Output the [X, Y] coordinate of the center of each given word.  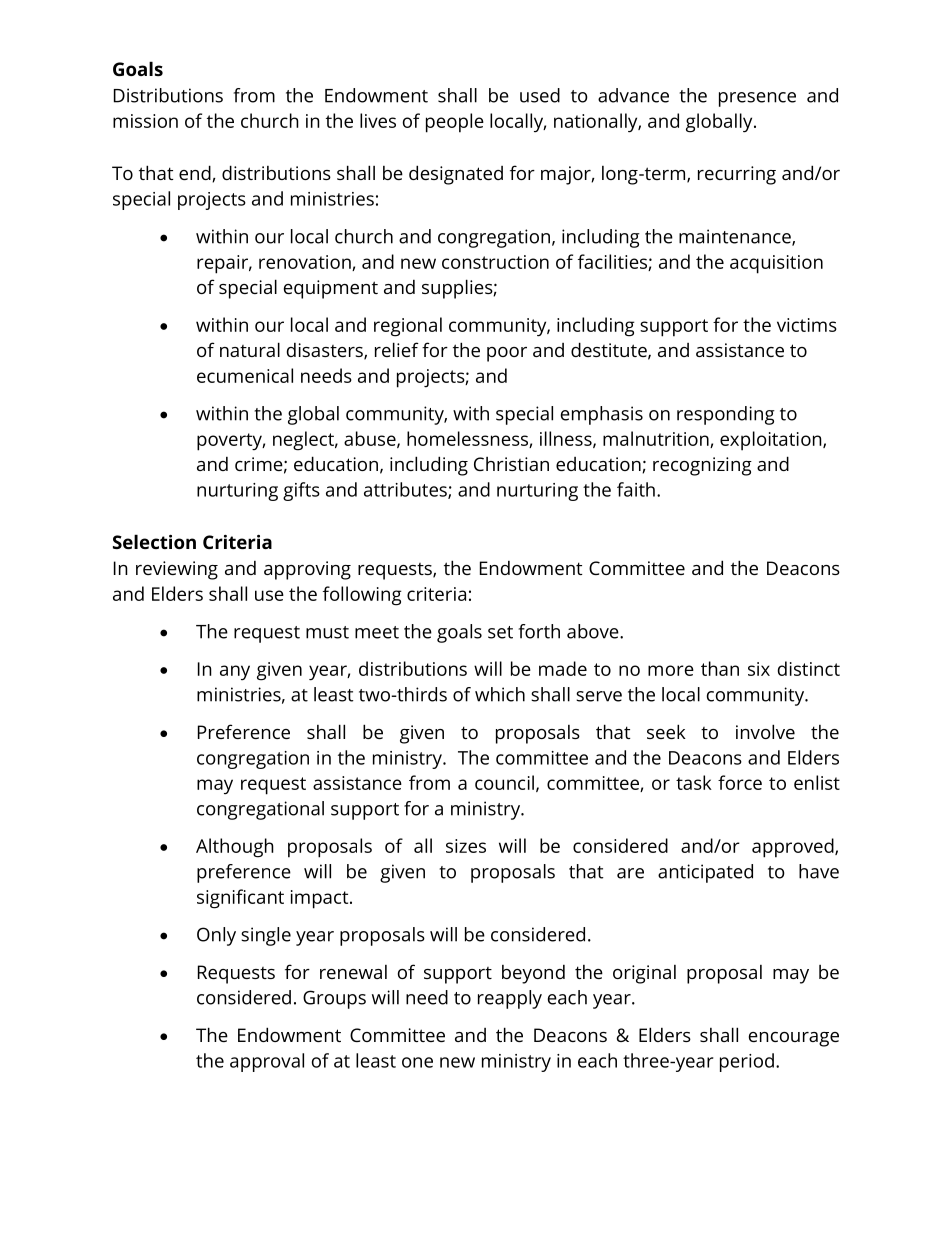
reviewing [177, 570]
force [740, 782]
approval [267, 1062]
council [504, 782]
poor [507, 354]
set [500, 632]
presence [757, 99]
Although [235, 848]
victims [807, 325]
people [455, 123]
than [720, 668]
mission [145, 121]
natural [250, 349]
